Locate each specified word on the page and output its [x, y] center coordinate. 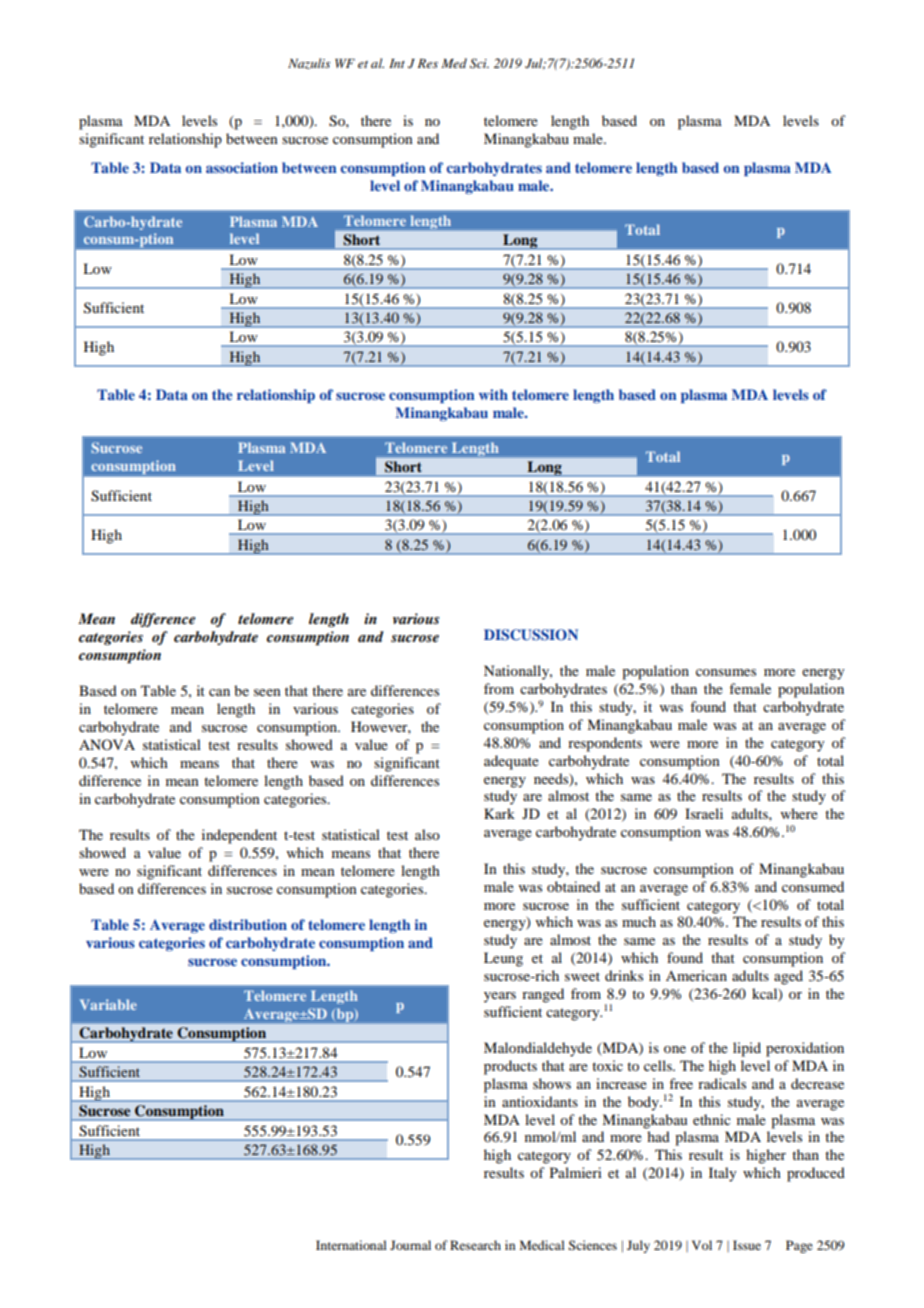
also [427, 834]
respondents [605, 744]
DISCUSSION [531, 635]
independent [239, 836]
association [242, 167]
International [351, 1245]
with [493, 394]
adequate [511, 762]
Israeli [704, 813]
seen [267, 692]
